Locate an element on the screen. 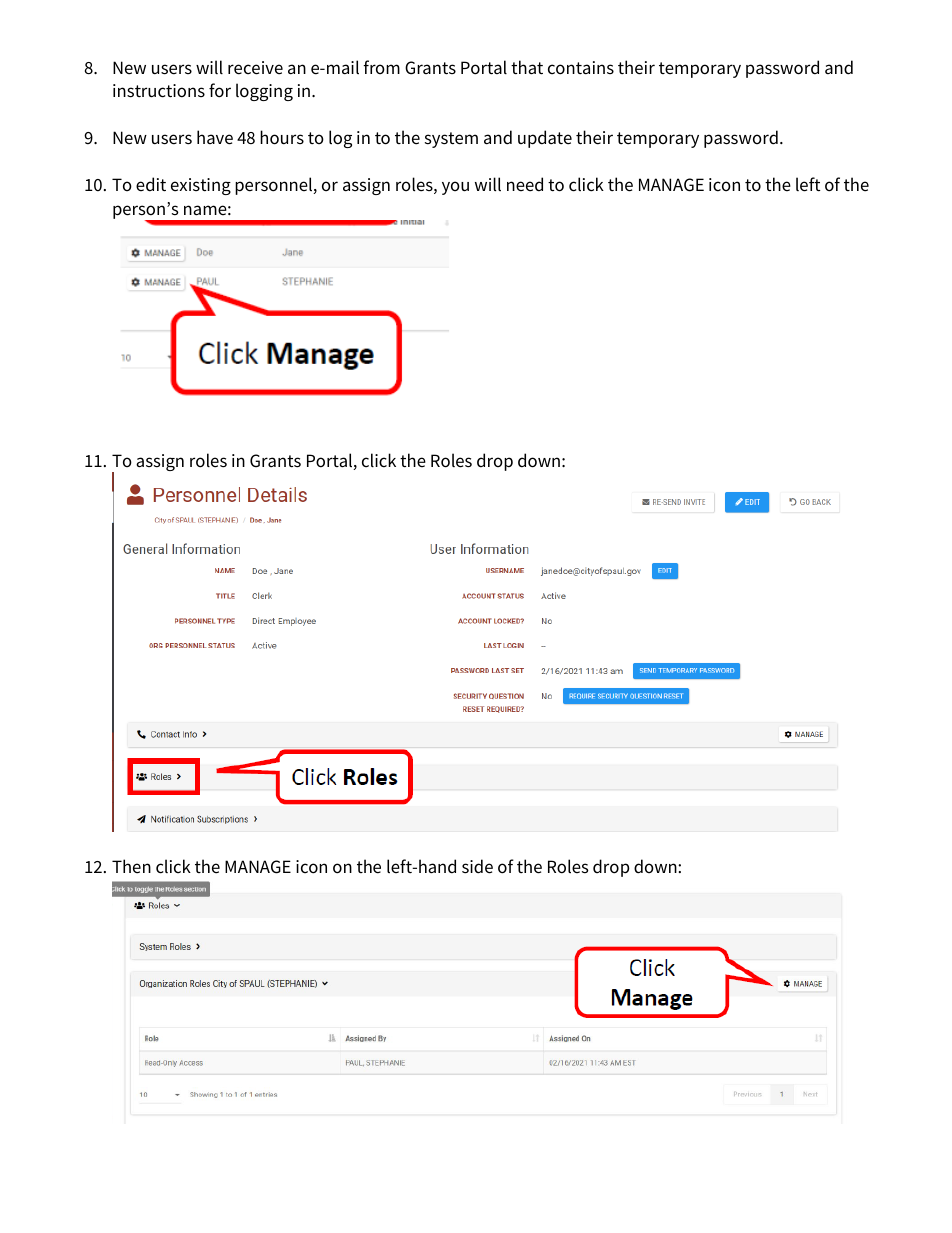 The height and width of the screenshot is (1233, 952). instructions is located at coordinates (159, 91).
